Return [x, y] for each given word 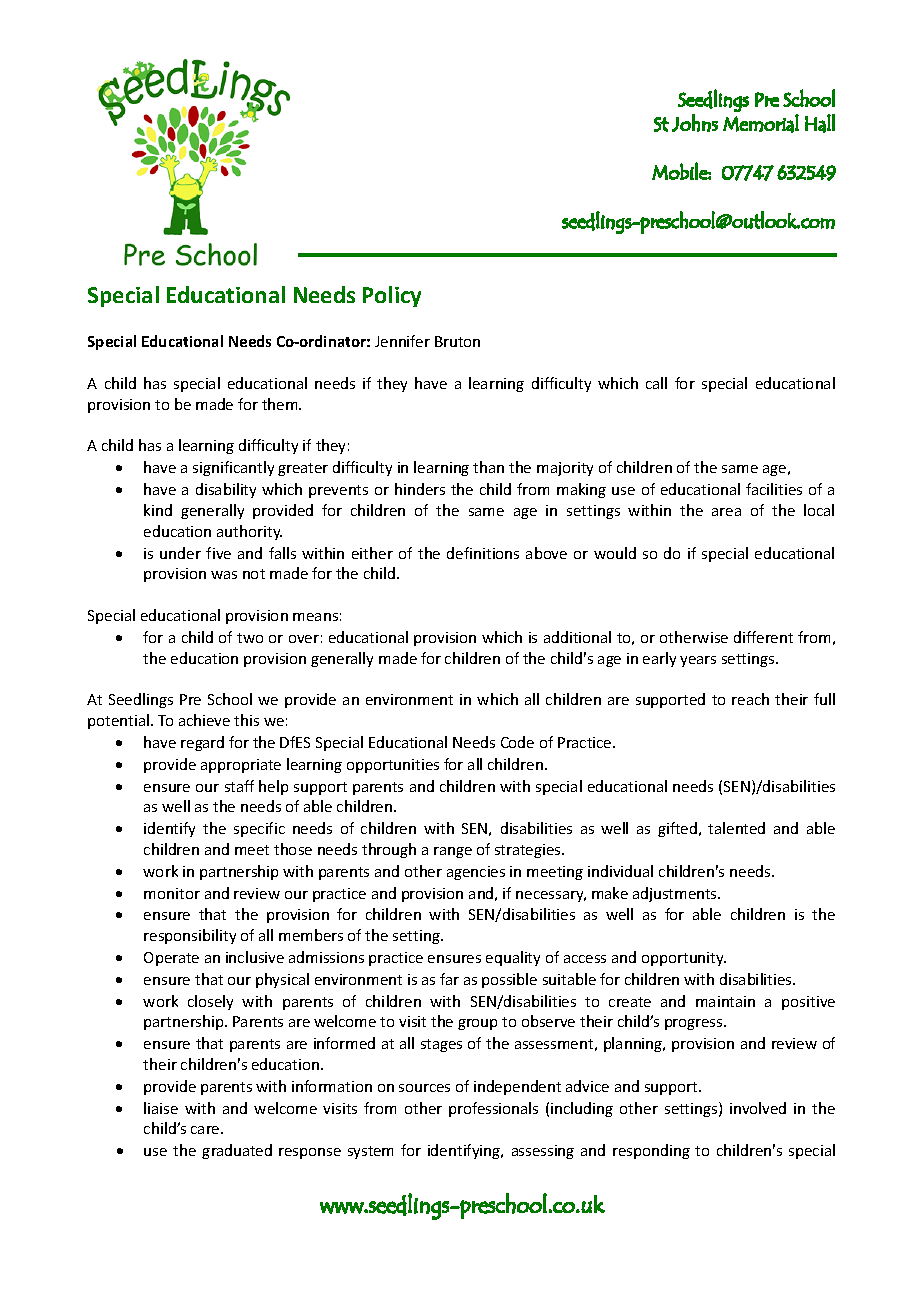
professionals [493, 1109]
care [206, 1130]
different [763, 637]
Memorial [761, 123]
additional [577, 637]
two [250, 638]
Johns [695, 123]
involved [758, 1108]
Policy [392, 296]
